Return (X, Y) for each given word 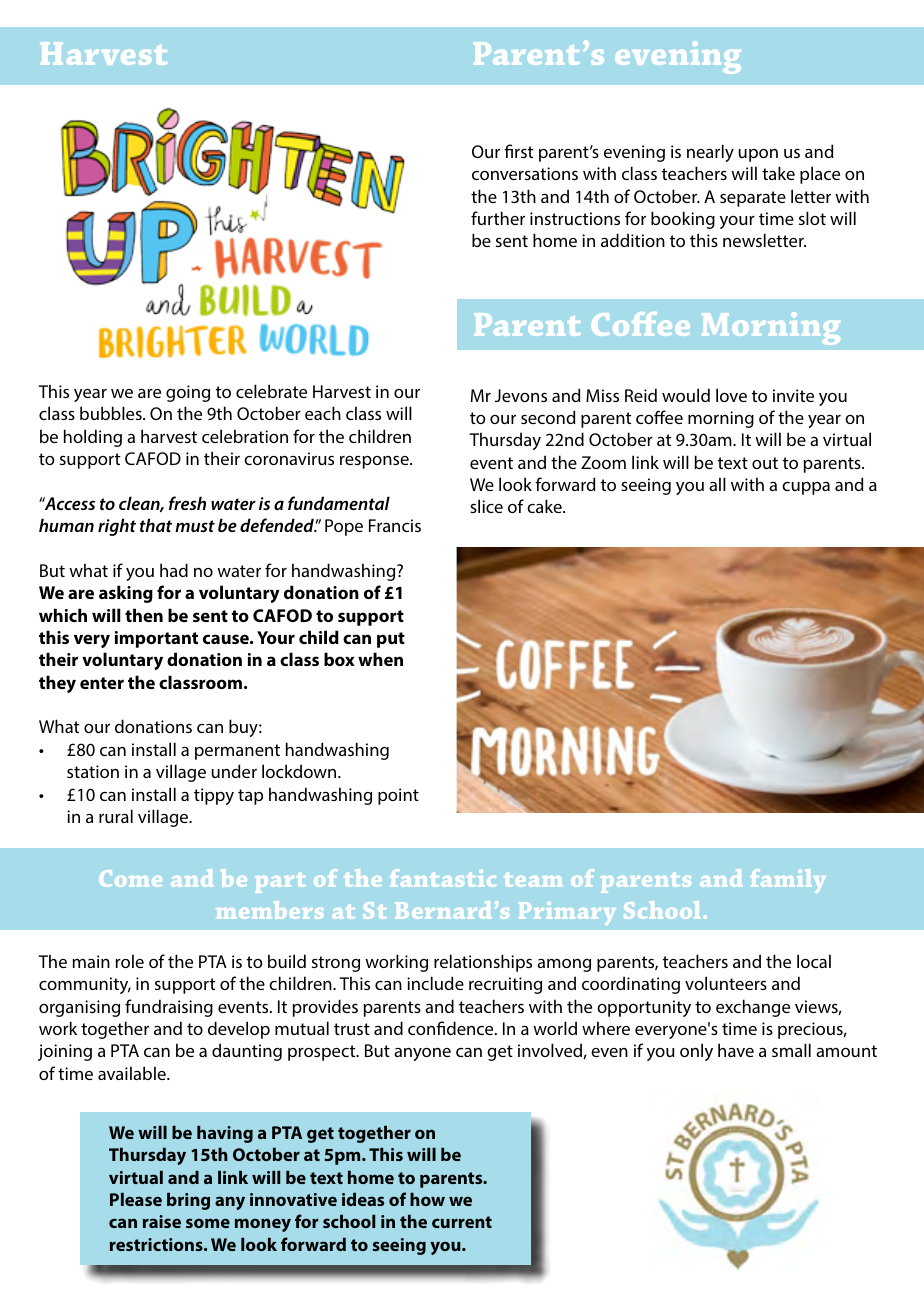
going (188, 393)
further (498, 218)
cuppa (806, 488)
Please (136, 1199)
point (398, 796)
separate (753, 199)
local (814, 961)
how (427, 1199)
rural (116, 816)
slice (486, 506)
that (156, 525)
